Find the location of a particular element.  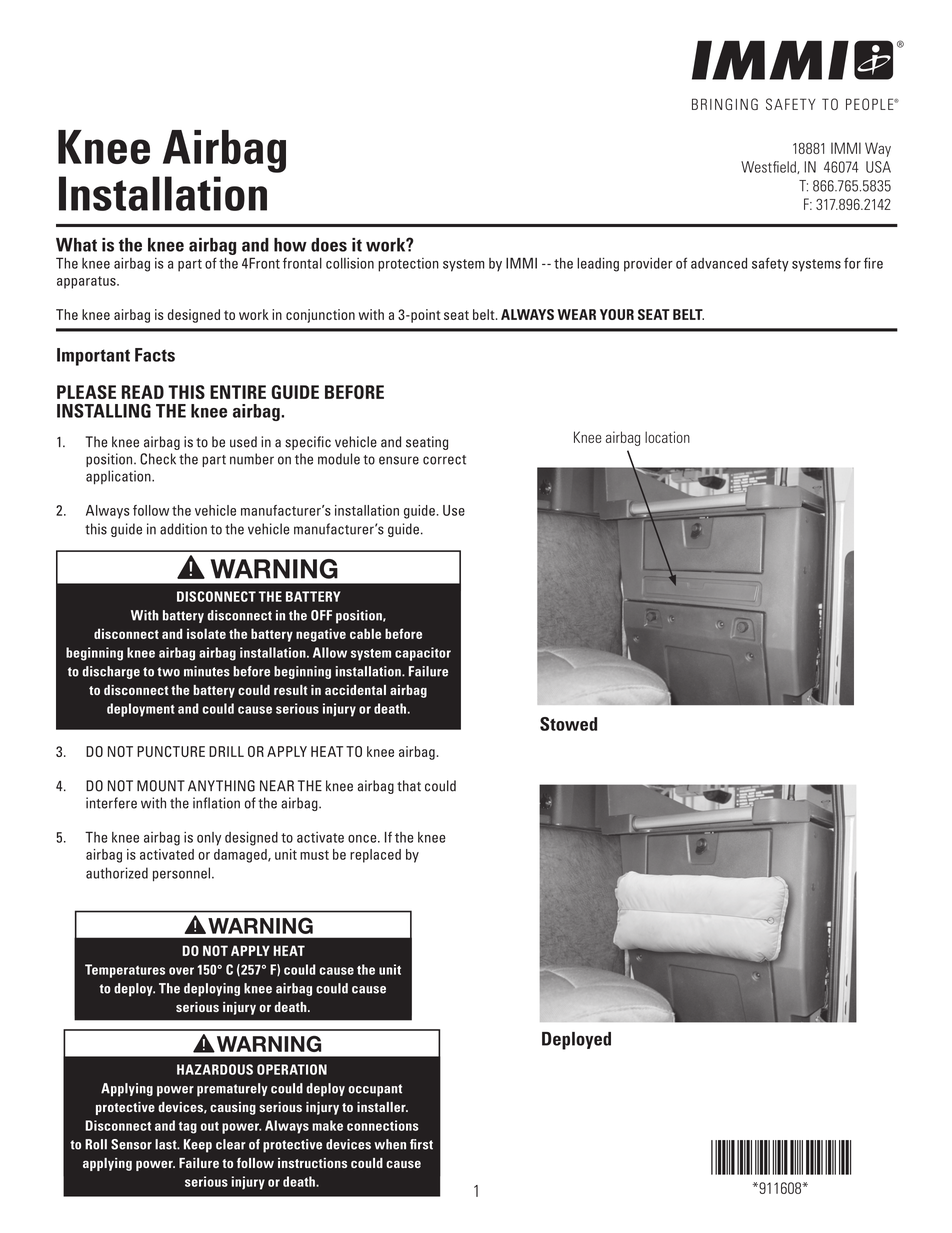

Stowed is located at coordinates (568, 724).
